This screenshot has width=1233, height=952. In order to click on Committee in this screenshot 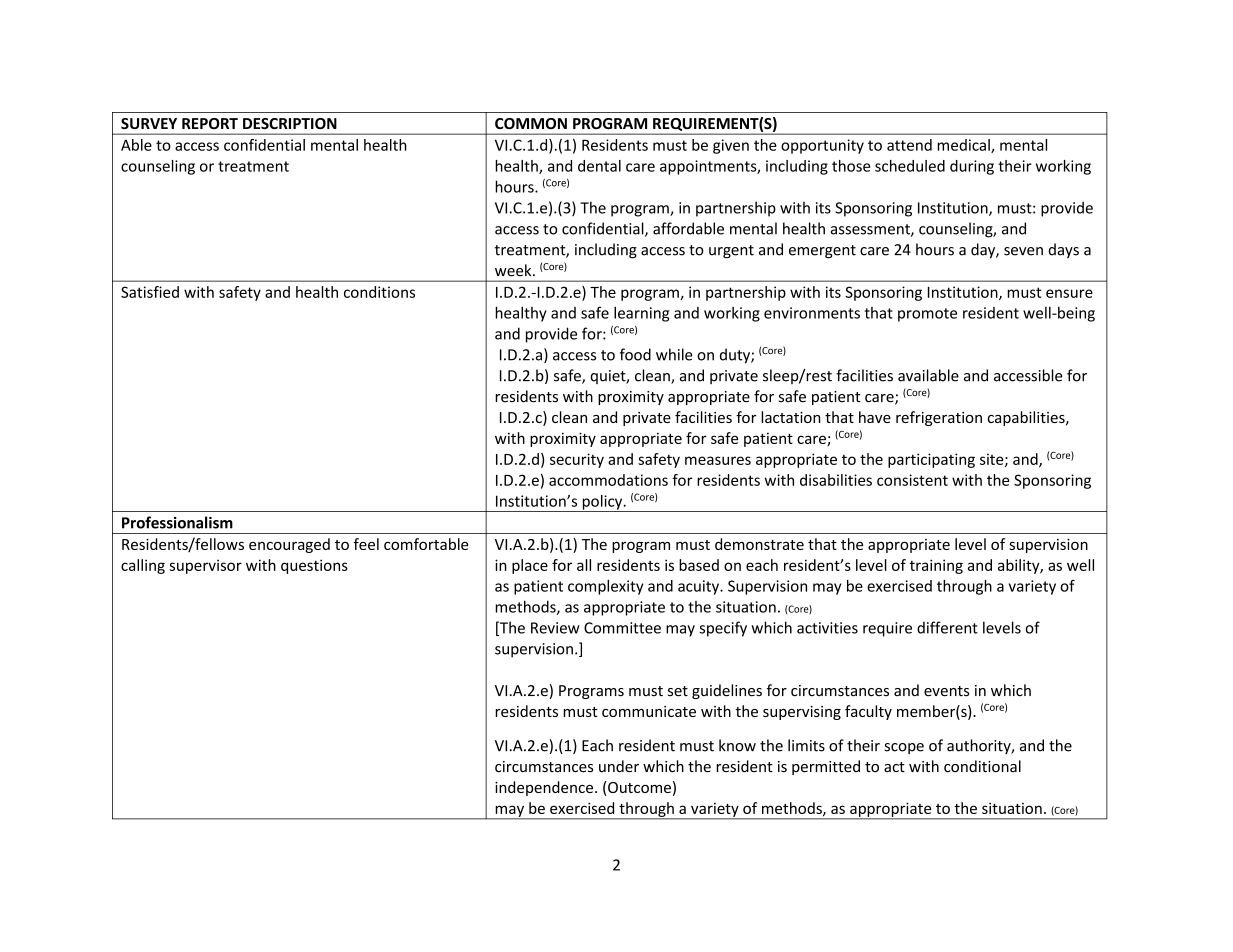, I will do `click(622, 628)`.
